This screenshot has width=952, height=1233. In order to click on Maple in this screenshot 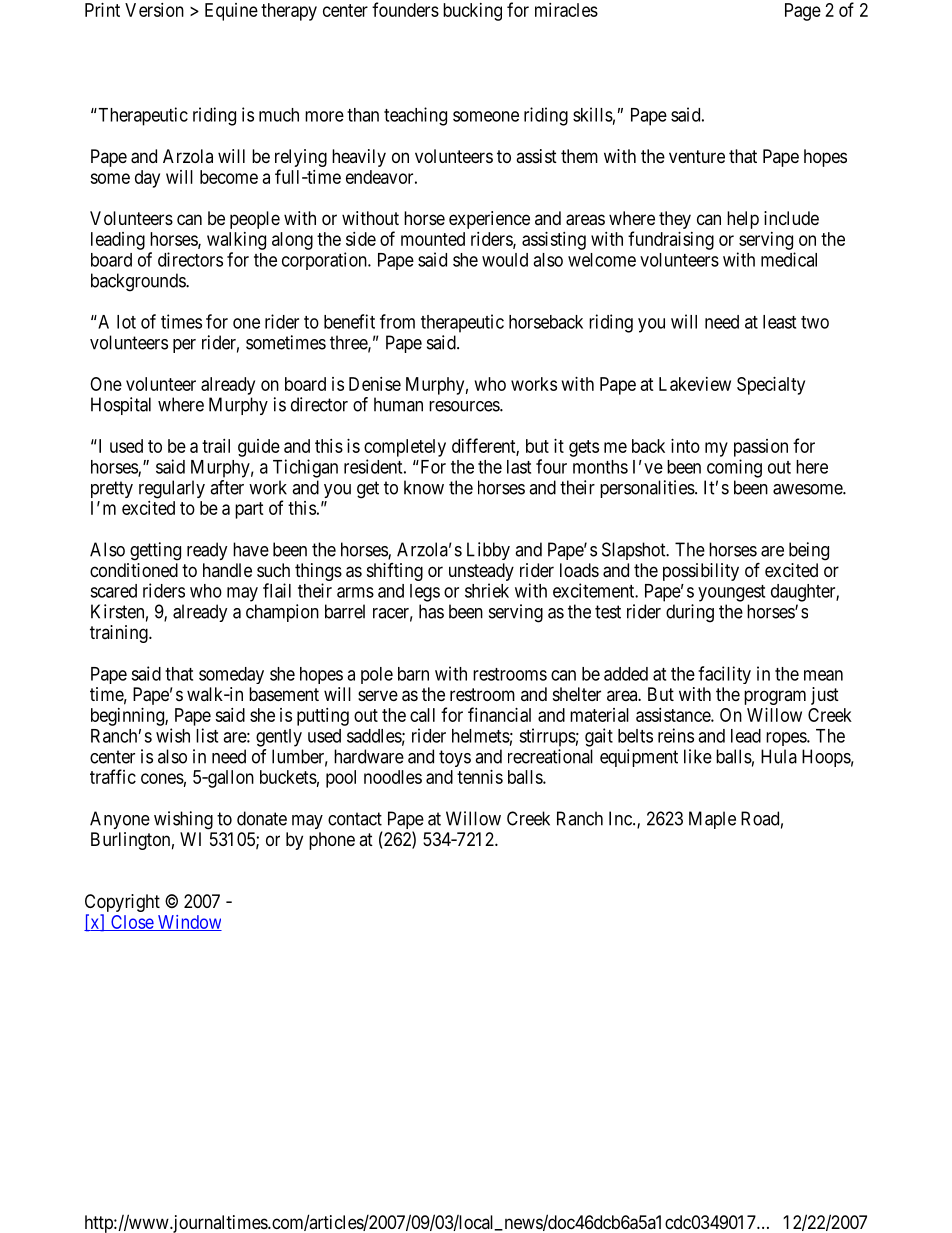, I will do `click(712, 820)`.
